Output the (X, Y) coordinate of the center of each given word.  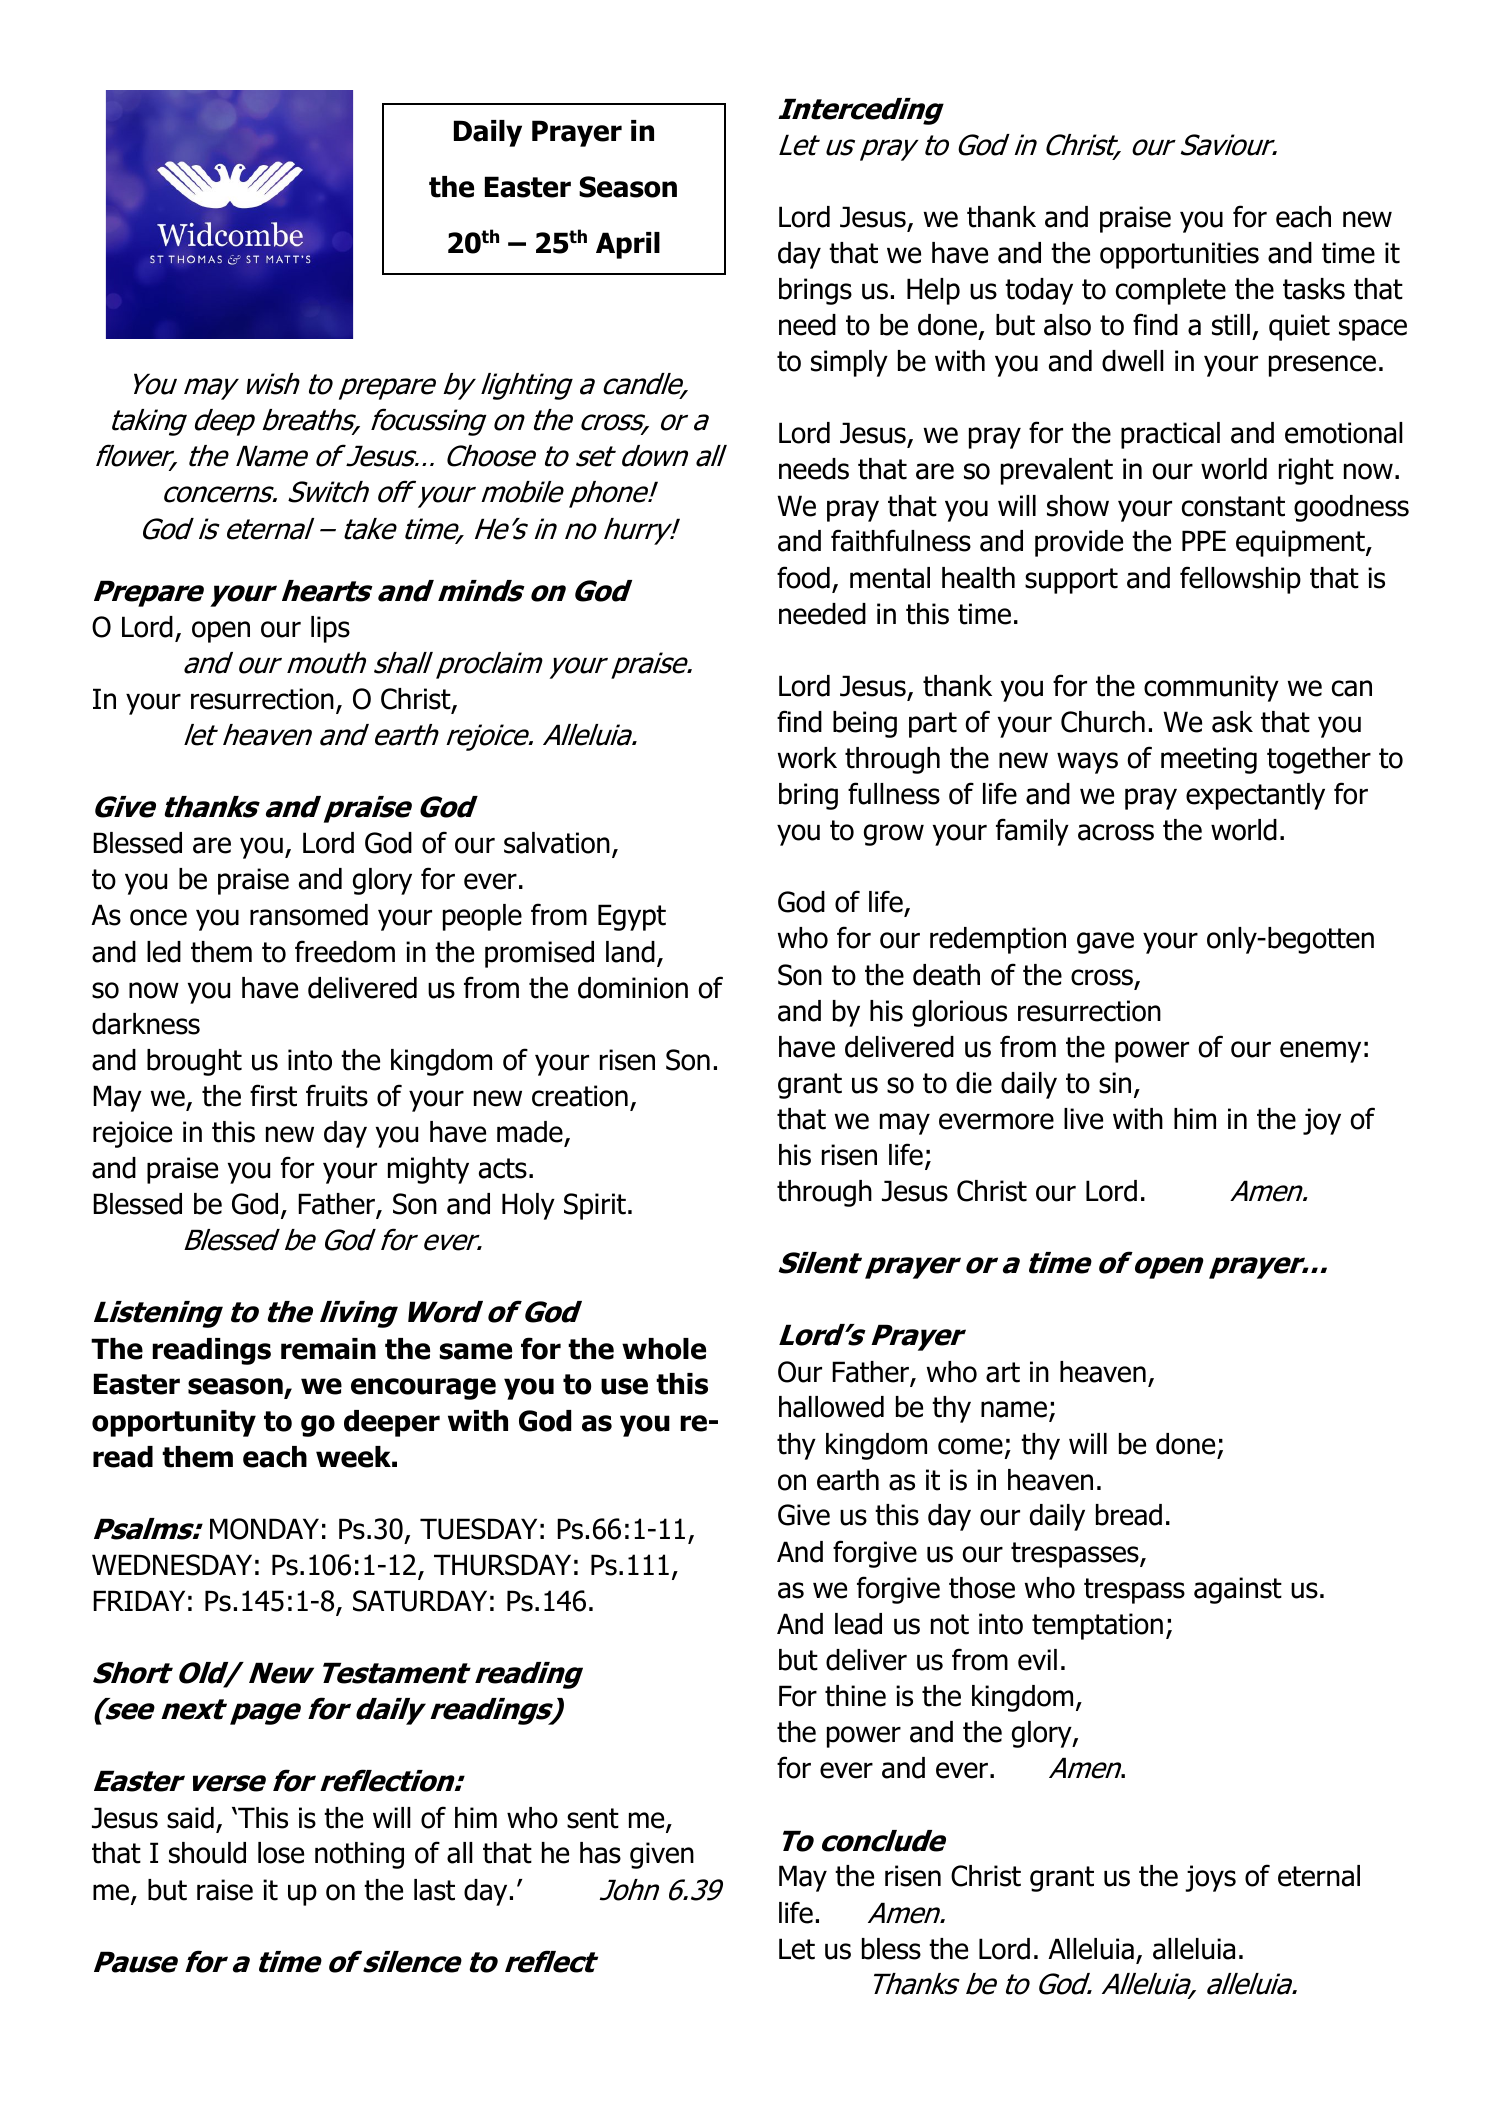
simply (849, 363)
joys (1210, 1878)
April (628, 245)
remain (328, 1349)
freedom (345, 951)
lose (281, 1853)
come (970, 1446)
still (1231, 325)
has (600, 1853)
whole (664, 1349)
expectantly (1255, 796)
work (807, 758)
